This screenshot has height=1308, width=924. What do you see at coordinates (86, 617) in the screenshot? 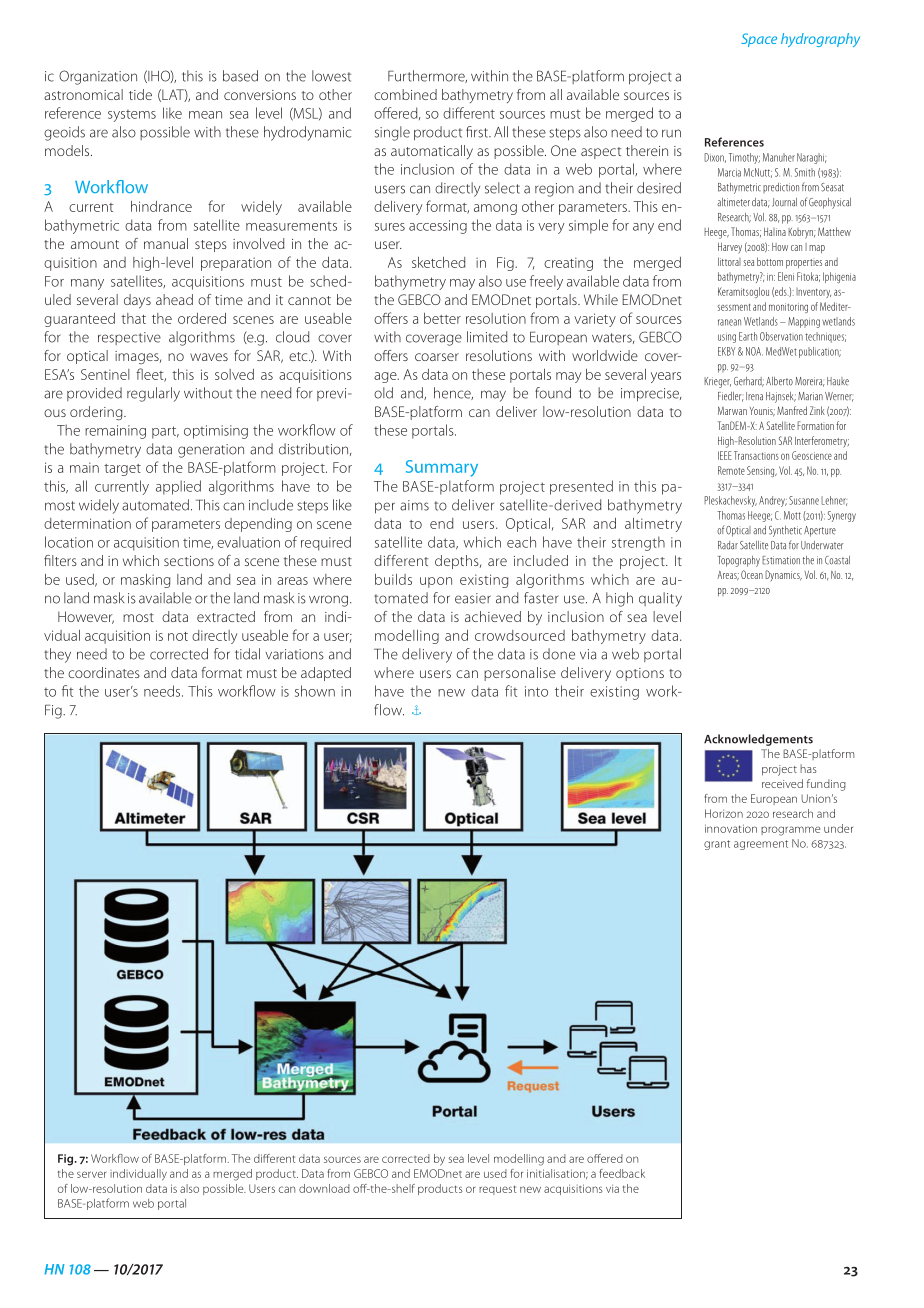
I see `However` at bounding box center [86, 617].
